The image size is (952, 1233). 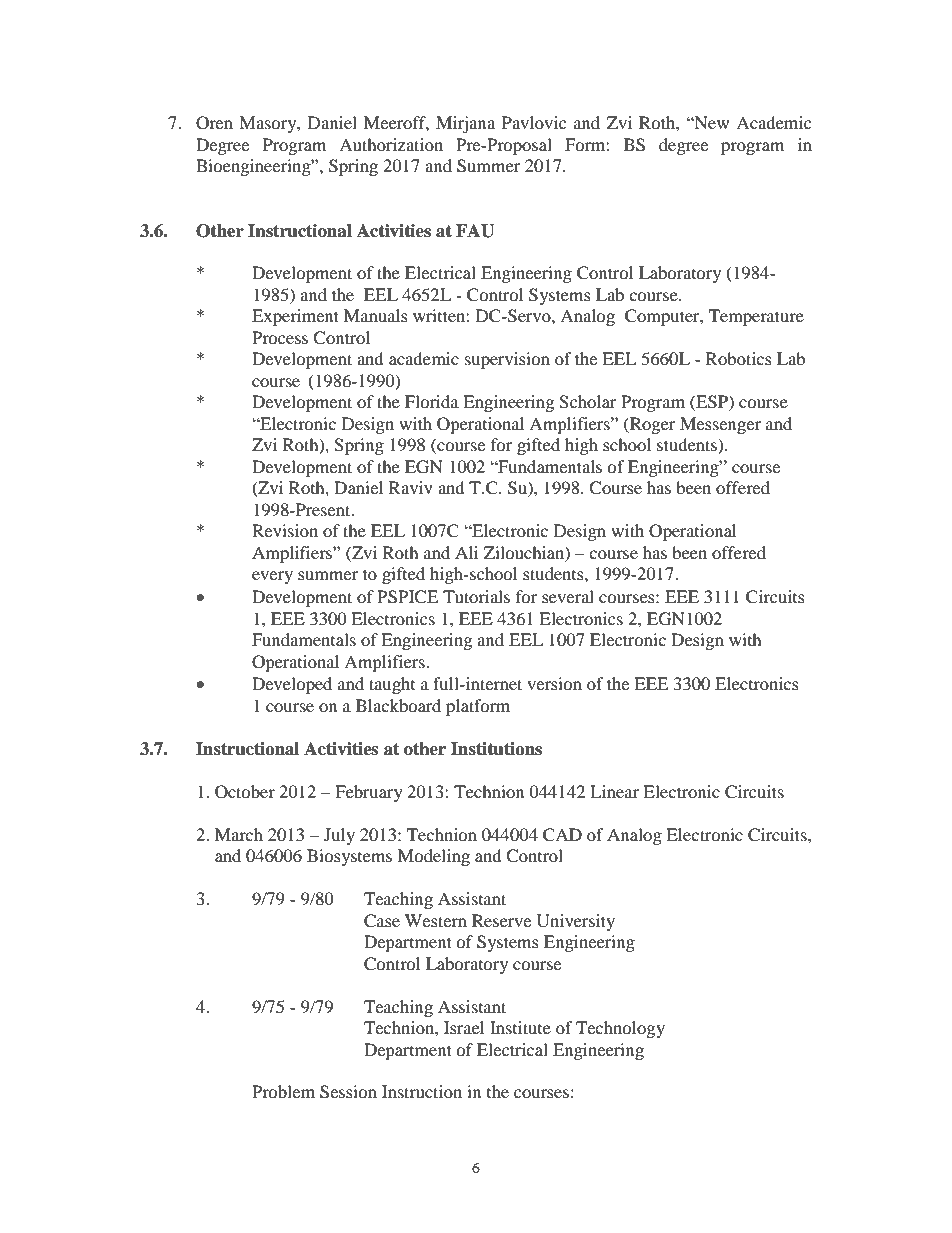 I want to click on Institutions, so click(x=496, y=749).
